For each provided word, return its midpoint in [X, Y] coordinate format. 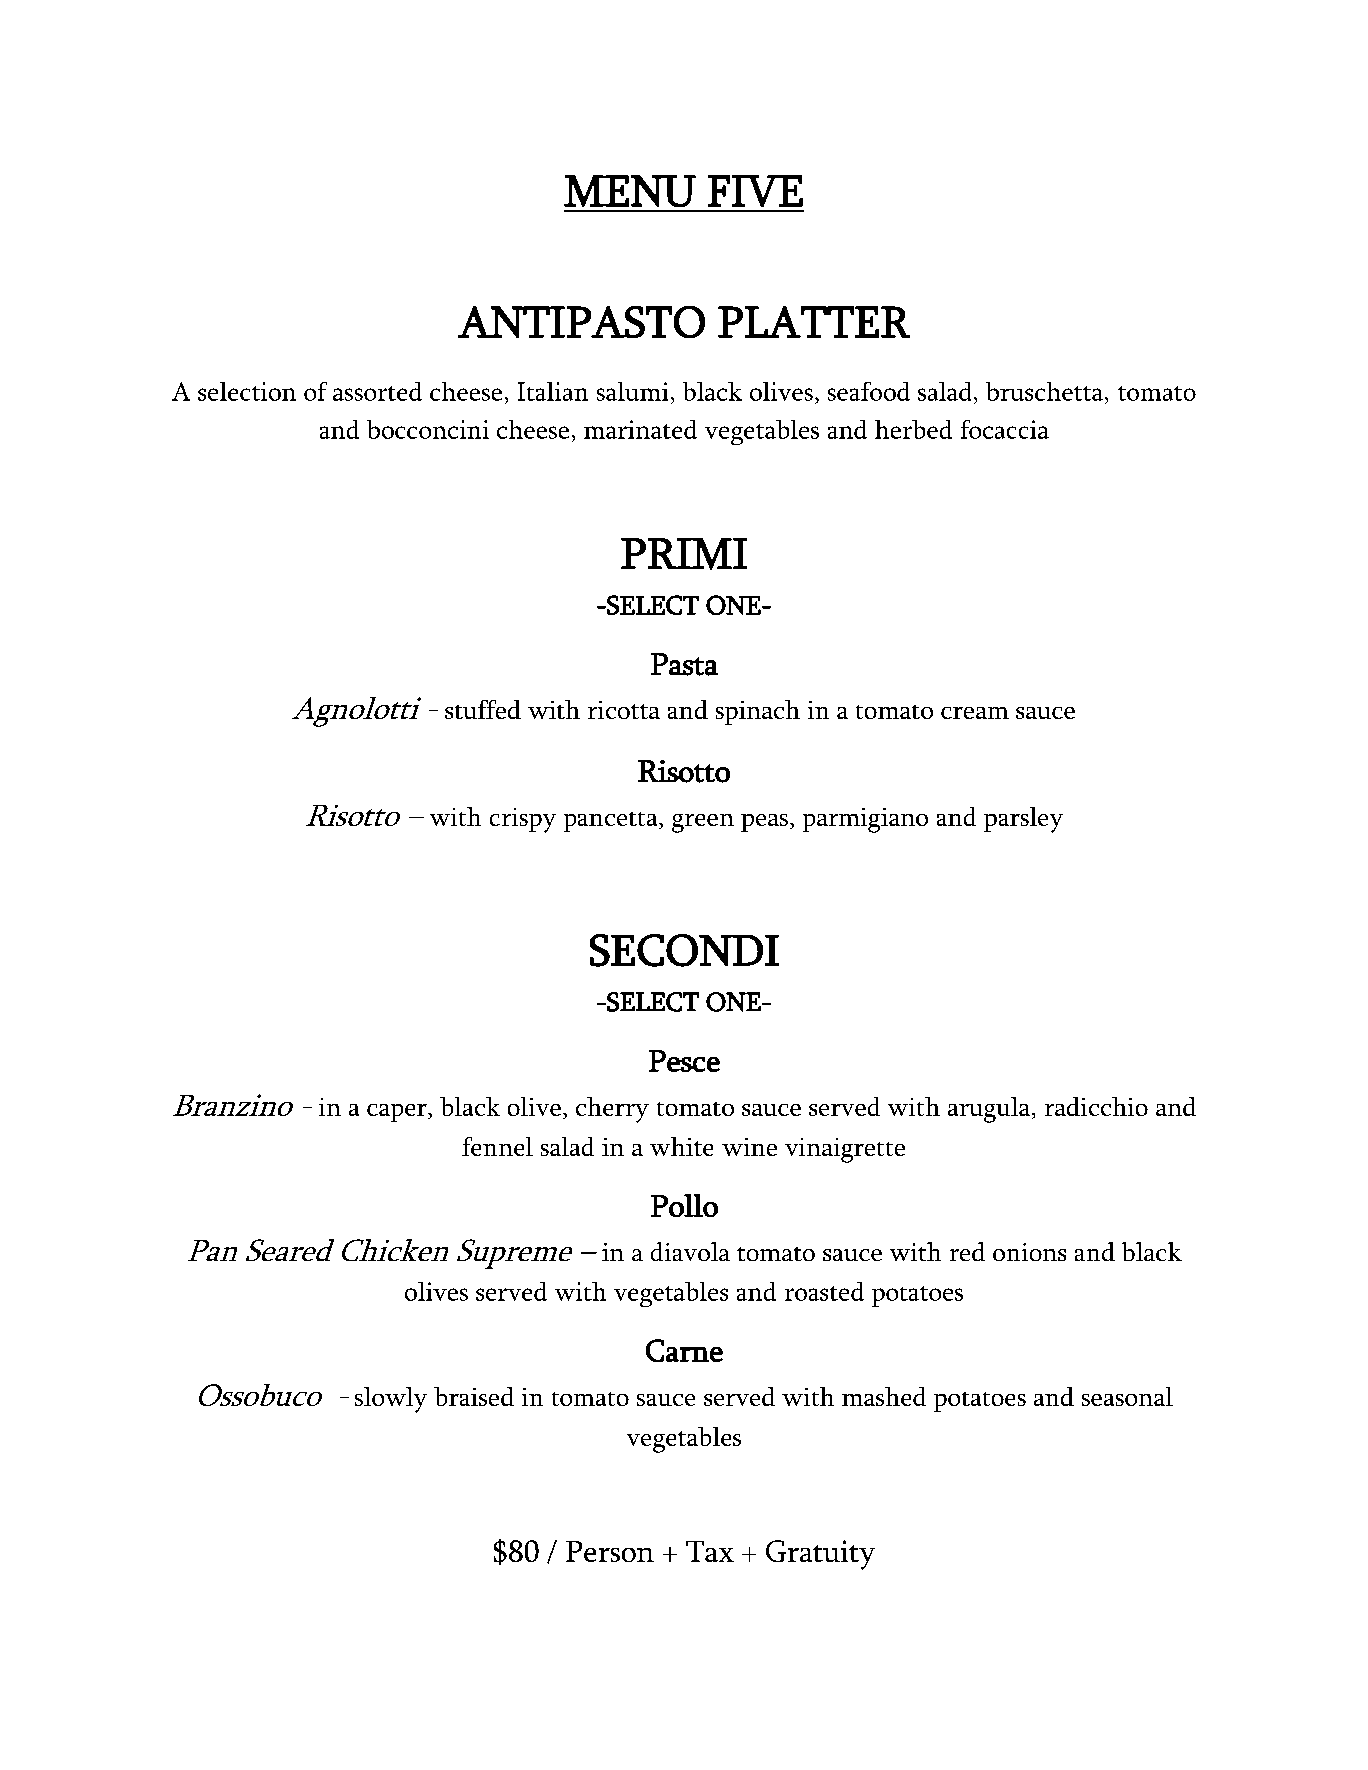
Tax [710, 1551]
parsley [1023, 820]
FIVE [755, 191]
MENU [630, 191]
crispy [523, 820]
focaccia [1005, 429]
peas [764, 823]
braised [474, 1396]
